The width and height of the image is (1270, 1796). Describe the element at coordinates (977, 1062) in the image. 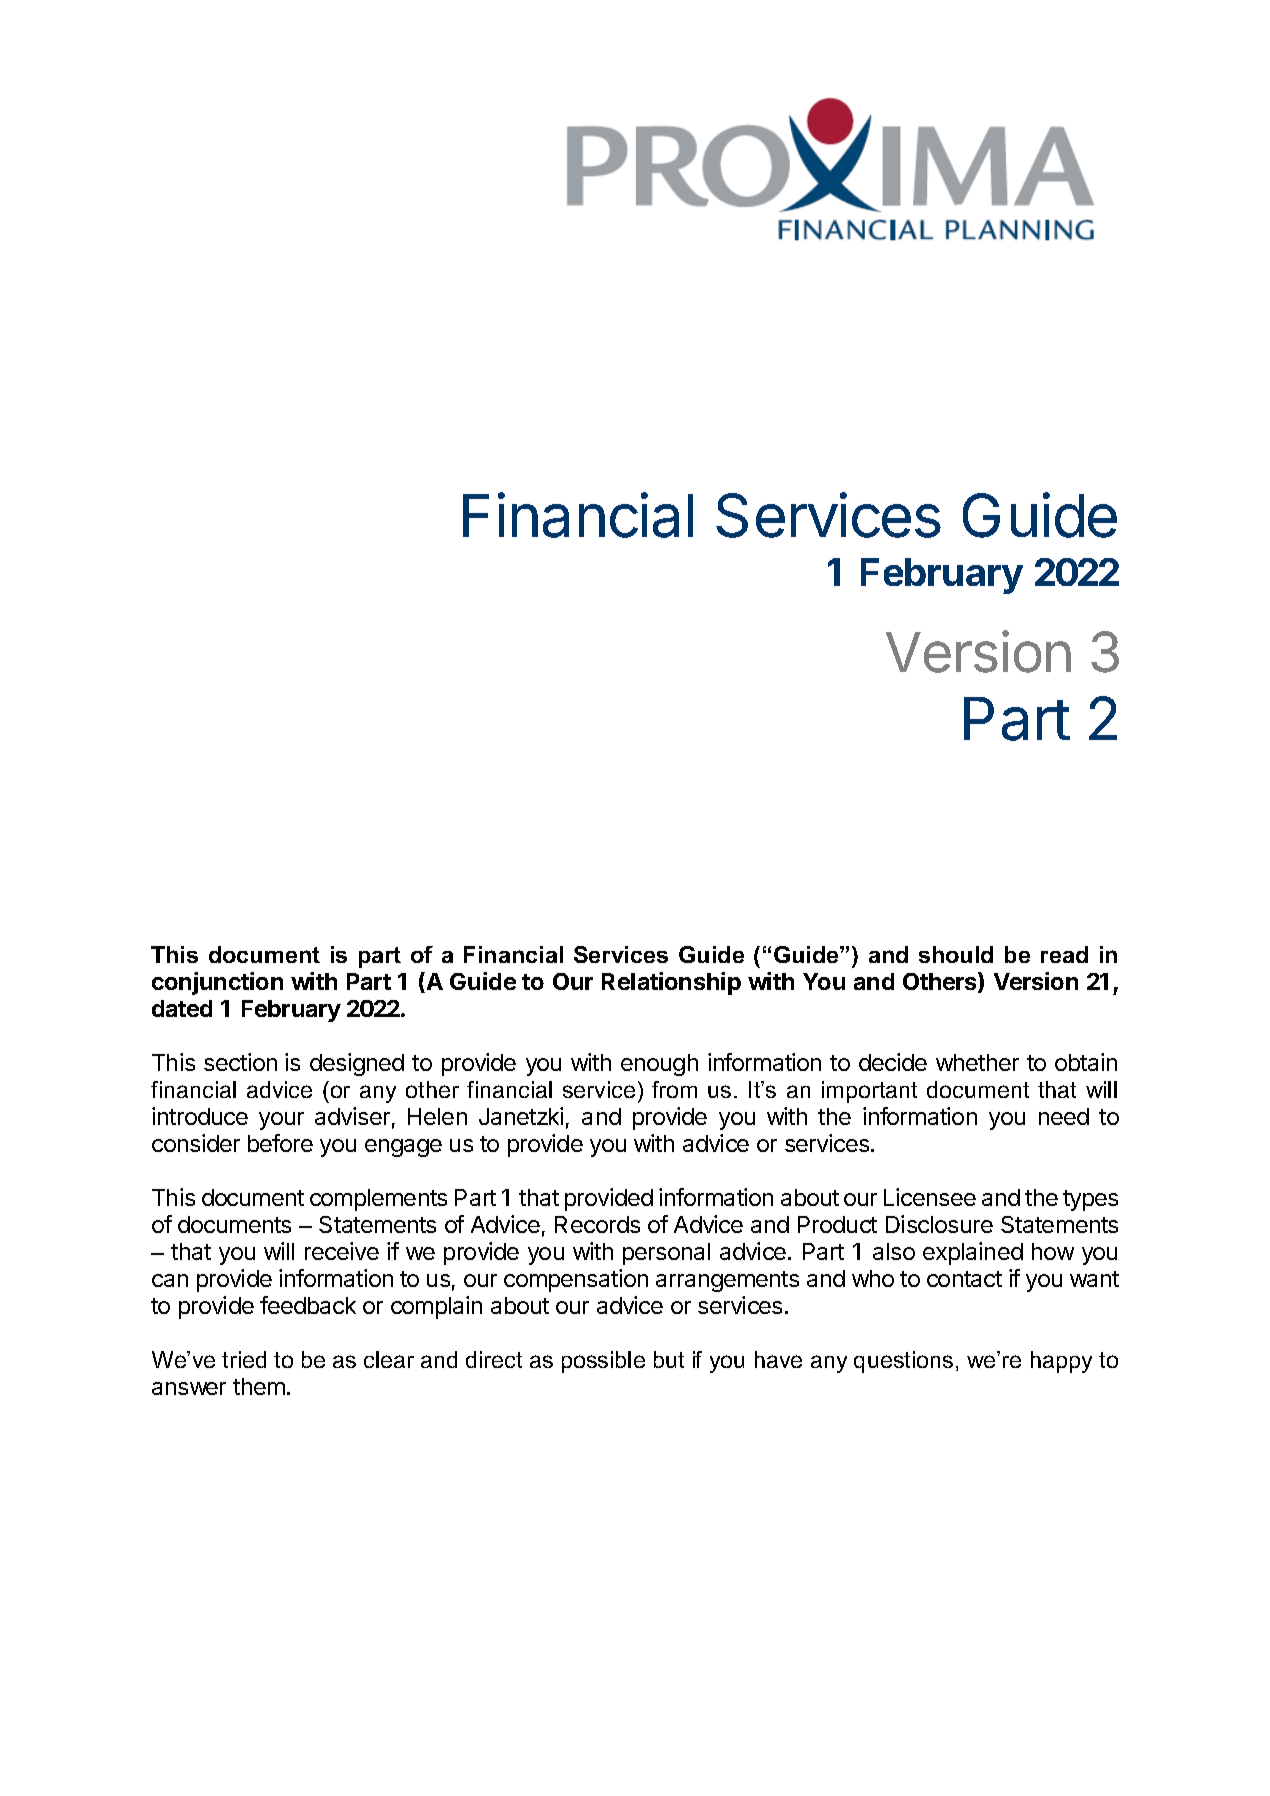

I see `whether` at that location.
